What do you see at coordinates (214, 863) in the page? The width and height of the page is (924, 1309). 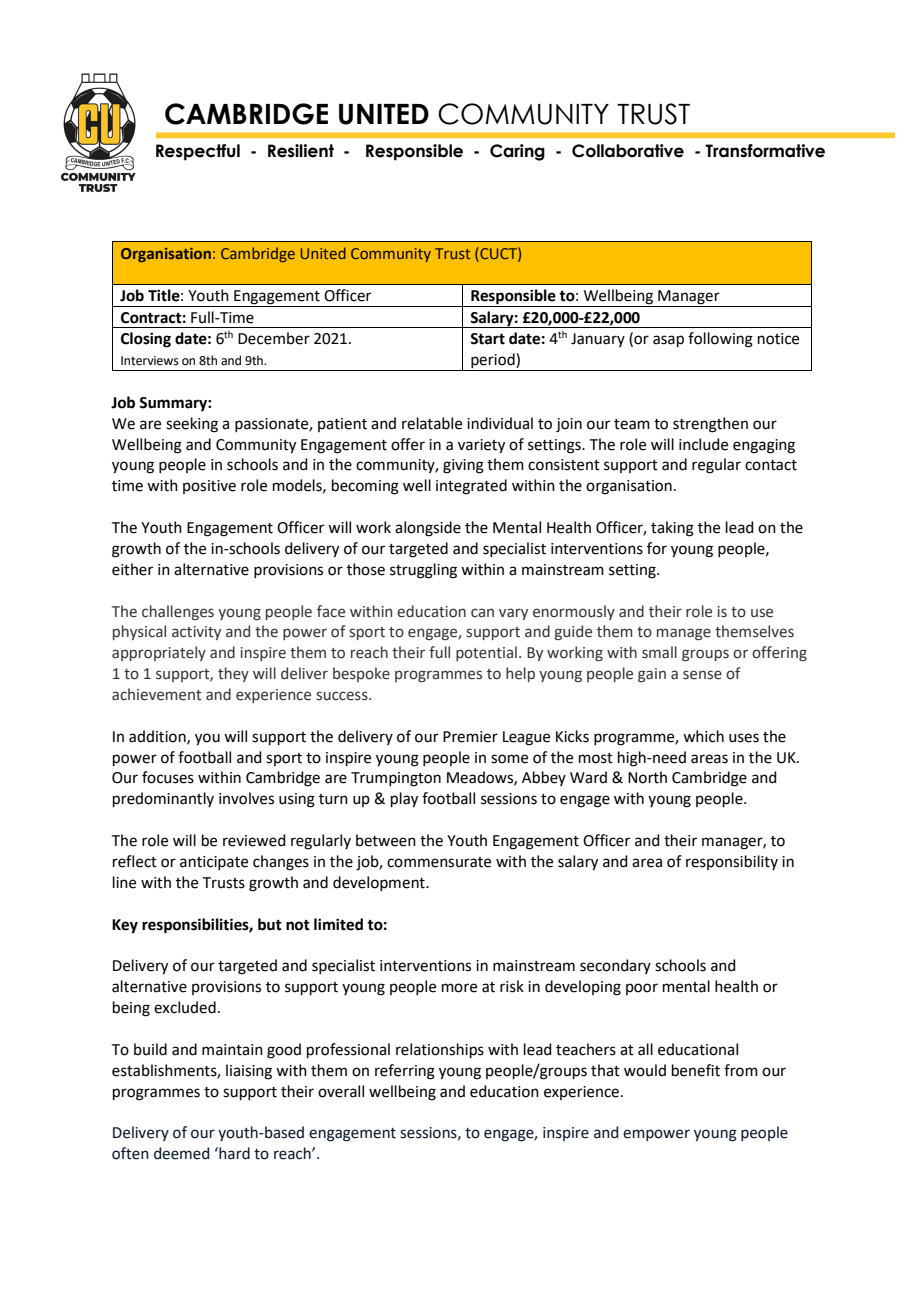 I see `anticipate` at bounding box center [214, 863].
